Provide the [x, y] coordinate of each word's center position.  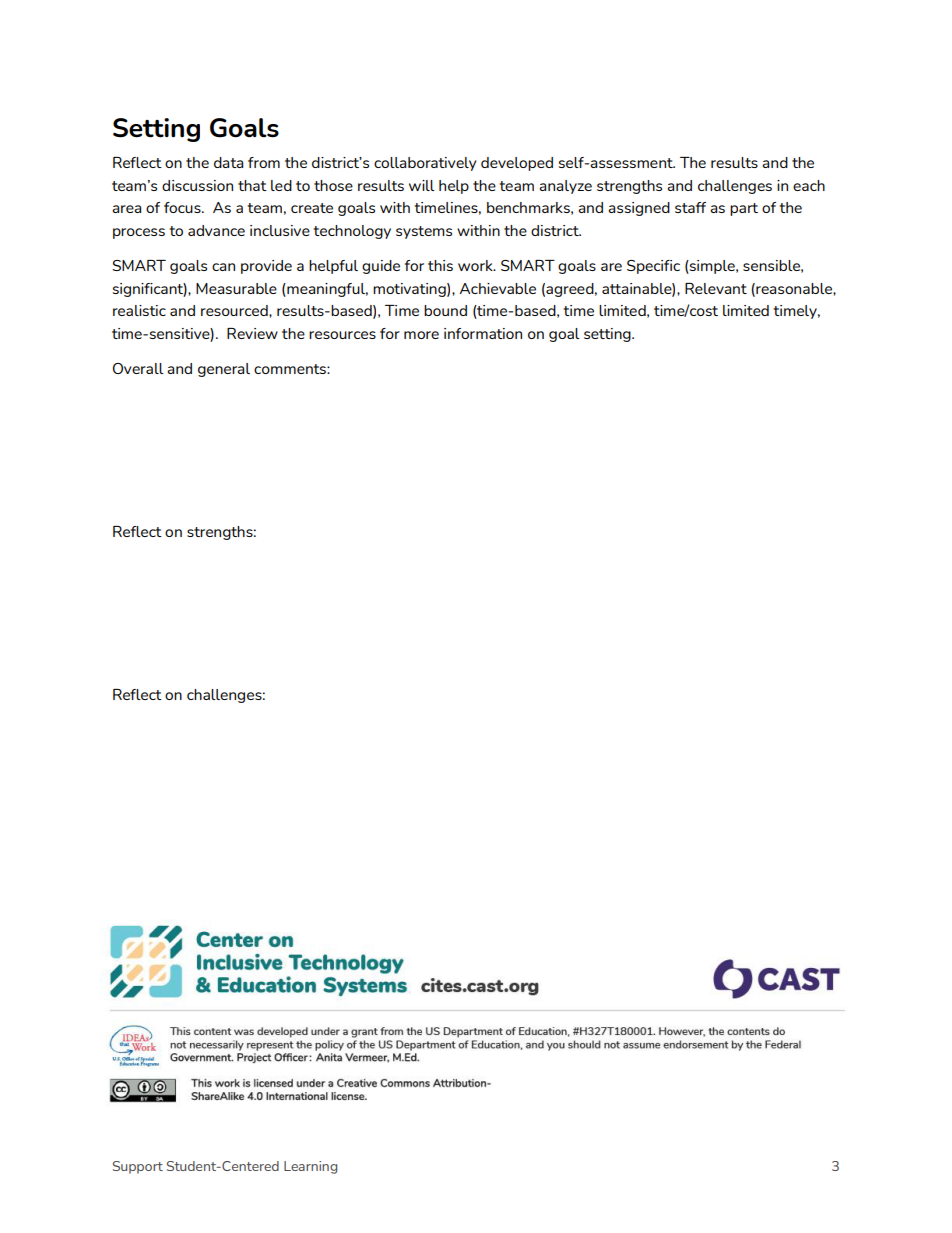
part [744, 209]
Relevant [716, 288]
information [483, 333]
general [224, 370]
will [422, 185]
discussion [197, 185]
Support [138, 1167]
